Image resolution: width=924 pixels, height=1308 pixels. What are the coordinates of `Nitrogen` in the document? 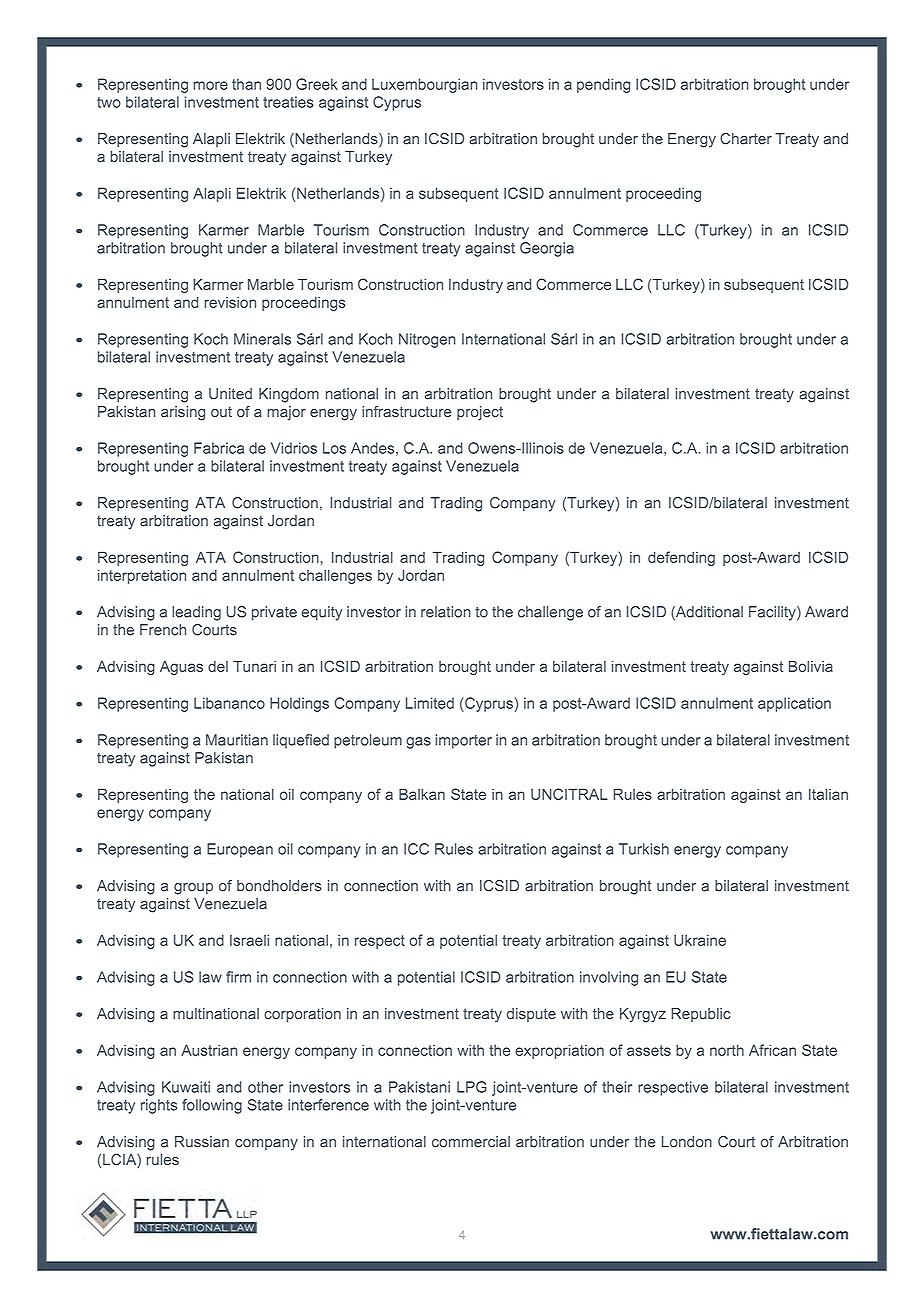 It's located at (427, 340).
